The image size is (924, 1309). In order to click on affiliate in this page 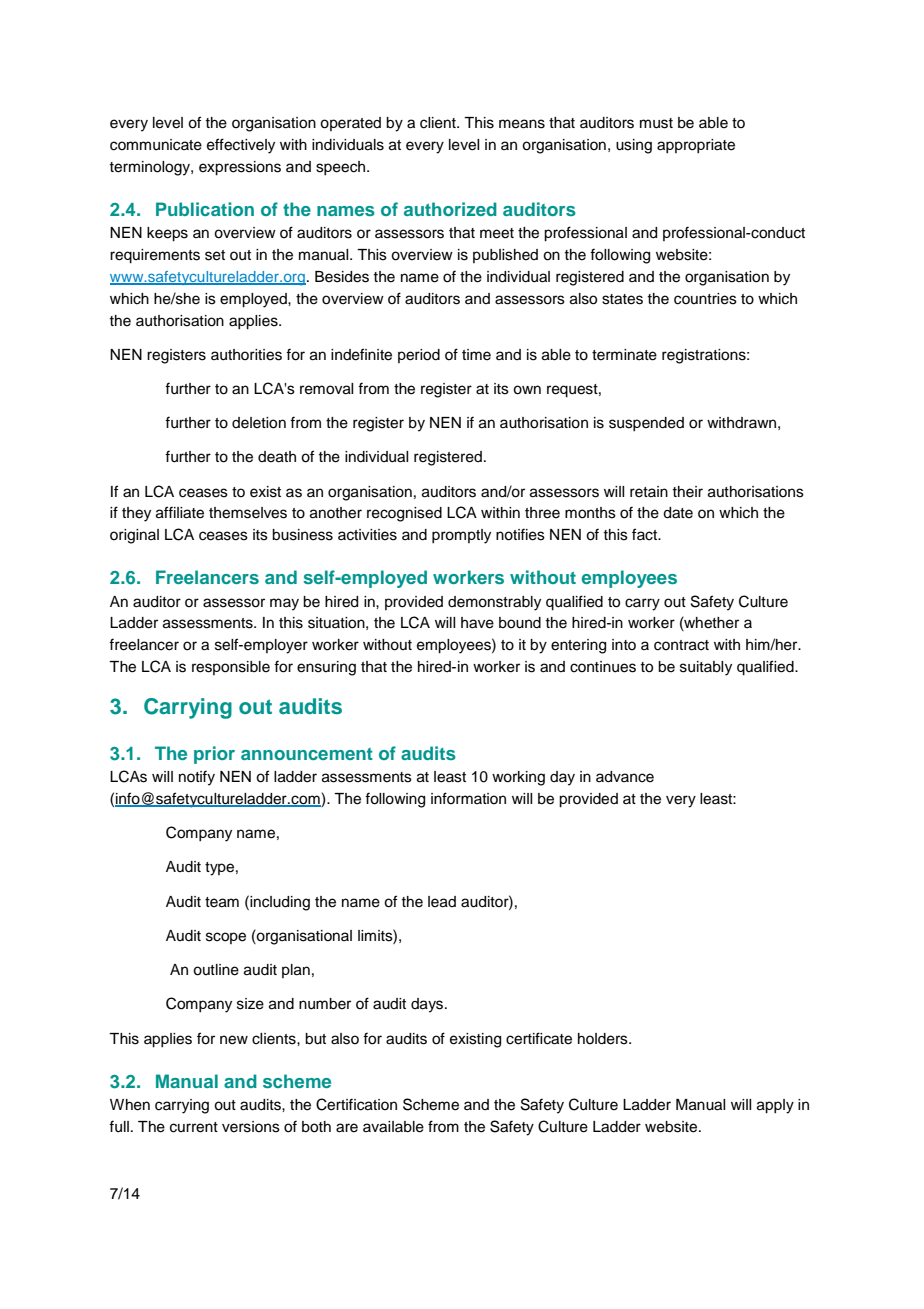, I will do `click(180, 512)`.
